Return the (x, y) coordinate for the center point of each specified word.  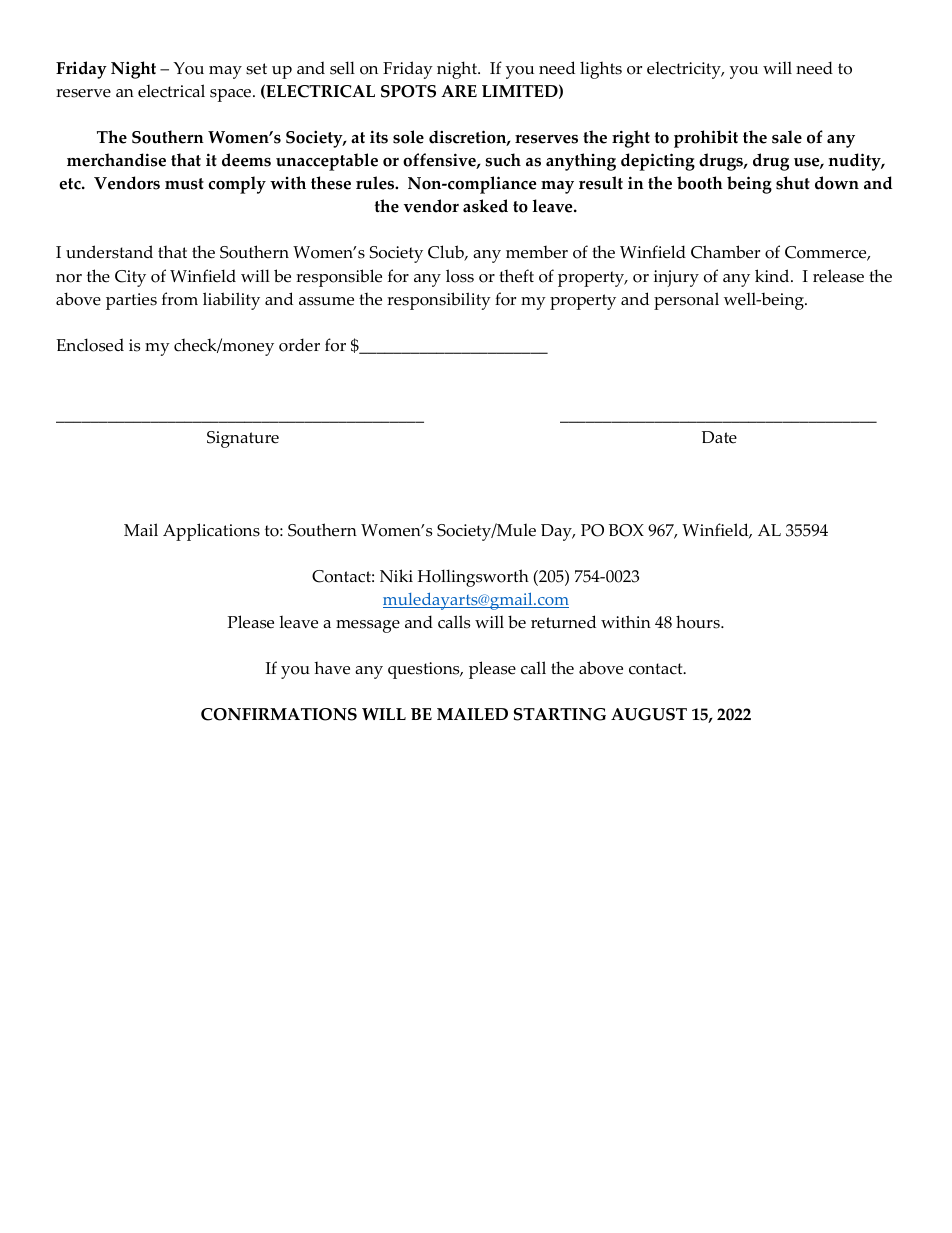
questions (425, 670)
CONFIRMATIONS (279, 714)
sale (787, 137)
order (299, 345)
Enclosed (90, 345)
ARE (459, 91)
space (232, 95)
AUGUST (649, 714)
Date (719, 437)
